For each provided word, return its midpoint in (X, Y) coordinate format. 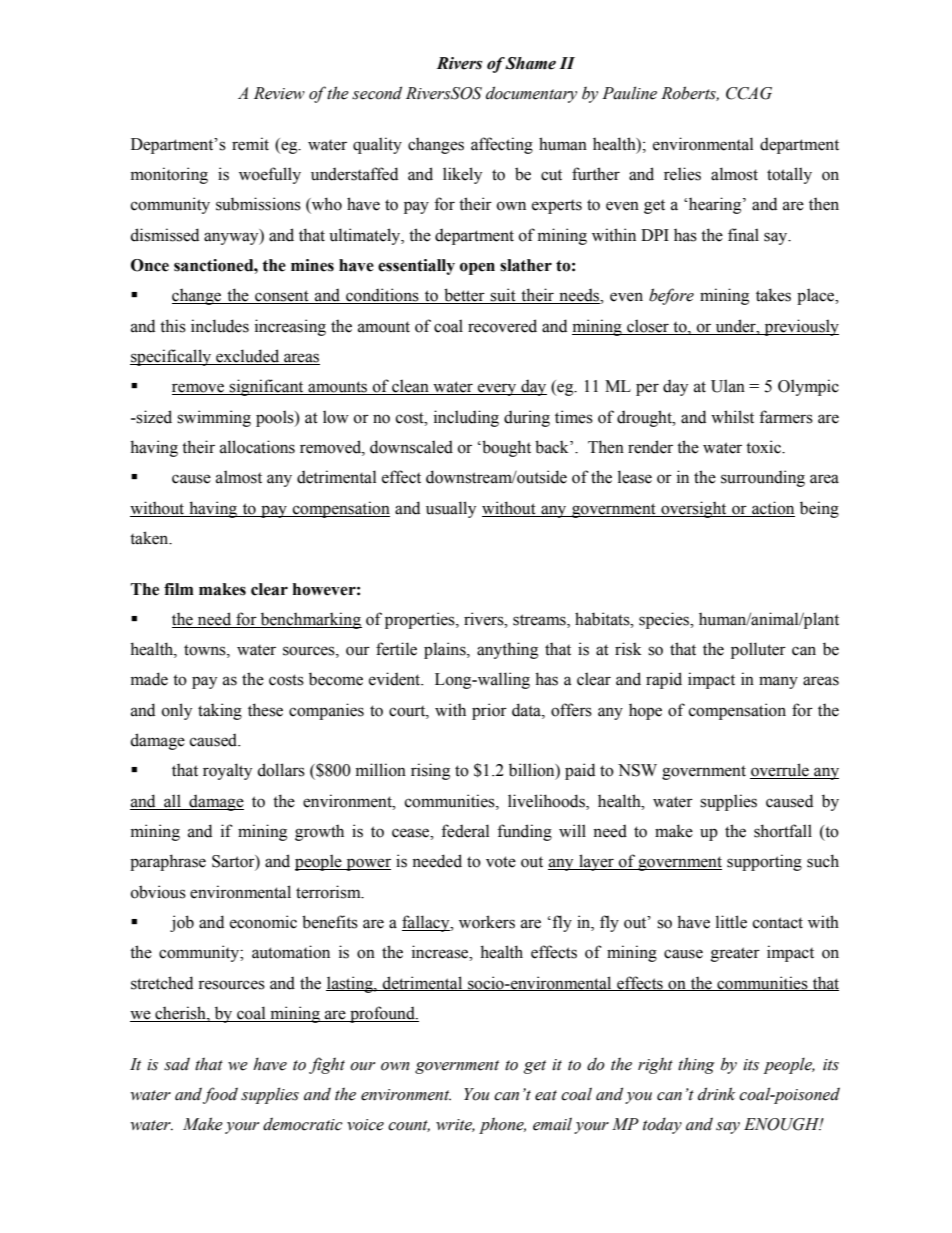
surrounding (763, 478)
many (778, 682)
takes (773, 295)
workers (487, 922)
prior (489, 711)
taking (220, 711)
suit (503, 296)
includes (220, 326)
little (731, 922)
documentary (531, 94)
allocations (257, 447)
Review (279, 93)
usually (451, 509)
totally (789, 175)
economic (263, 922)
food (220, 1095)
